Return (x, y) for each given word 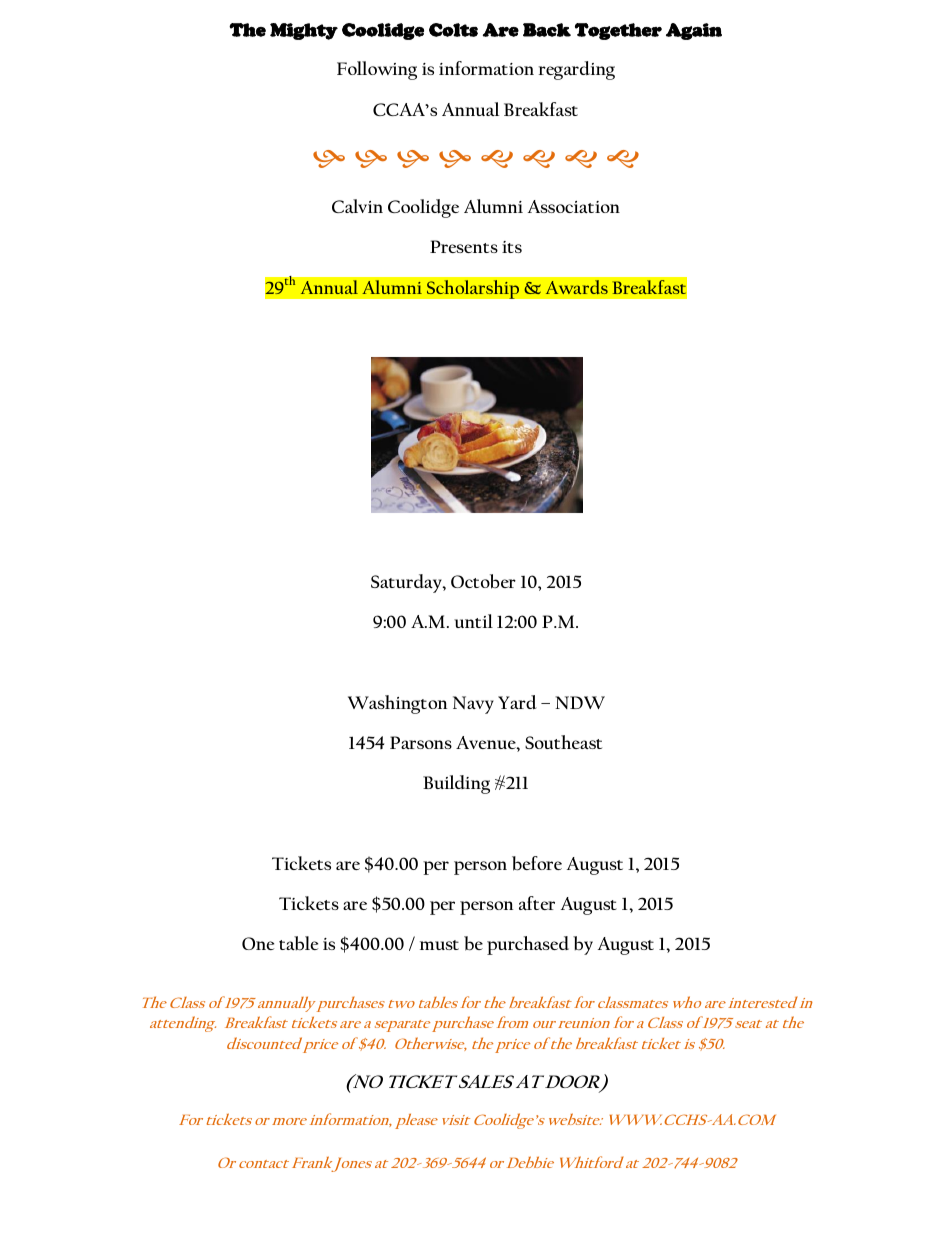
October (483, 581)
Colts (453, 30)
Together (618, 31)
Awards (577, 287)
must (439, 945)
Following (377, 70)
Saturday (407, 583)
